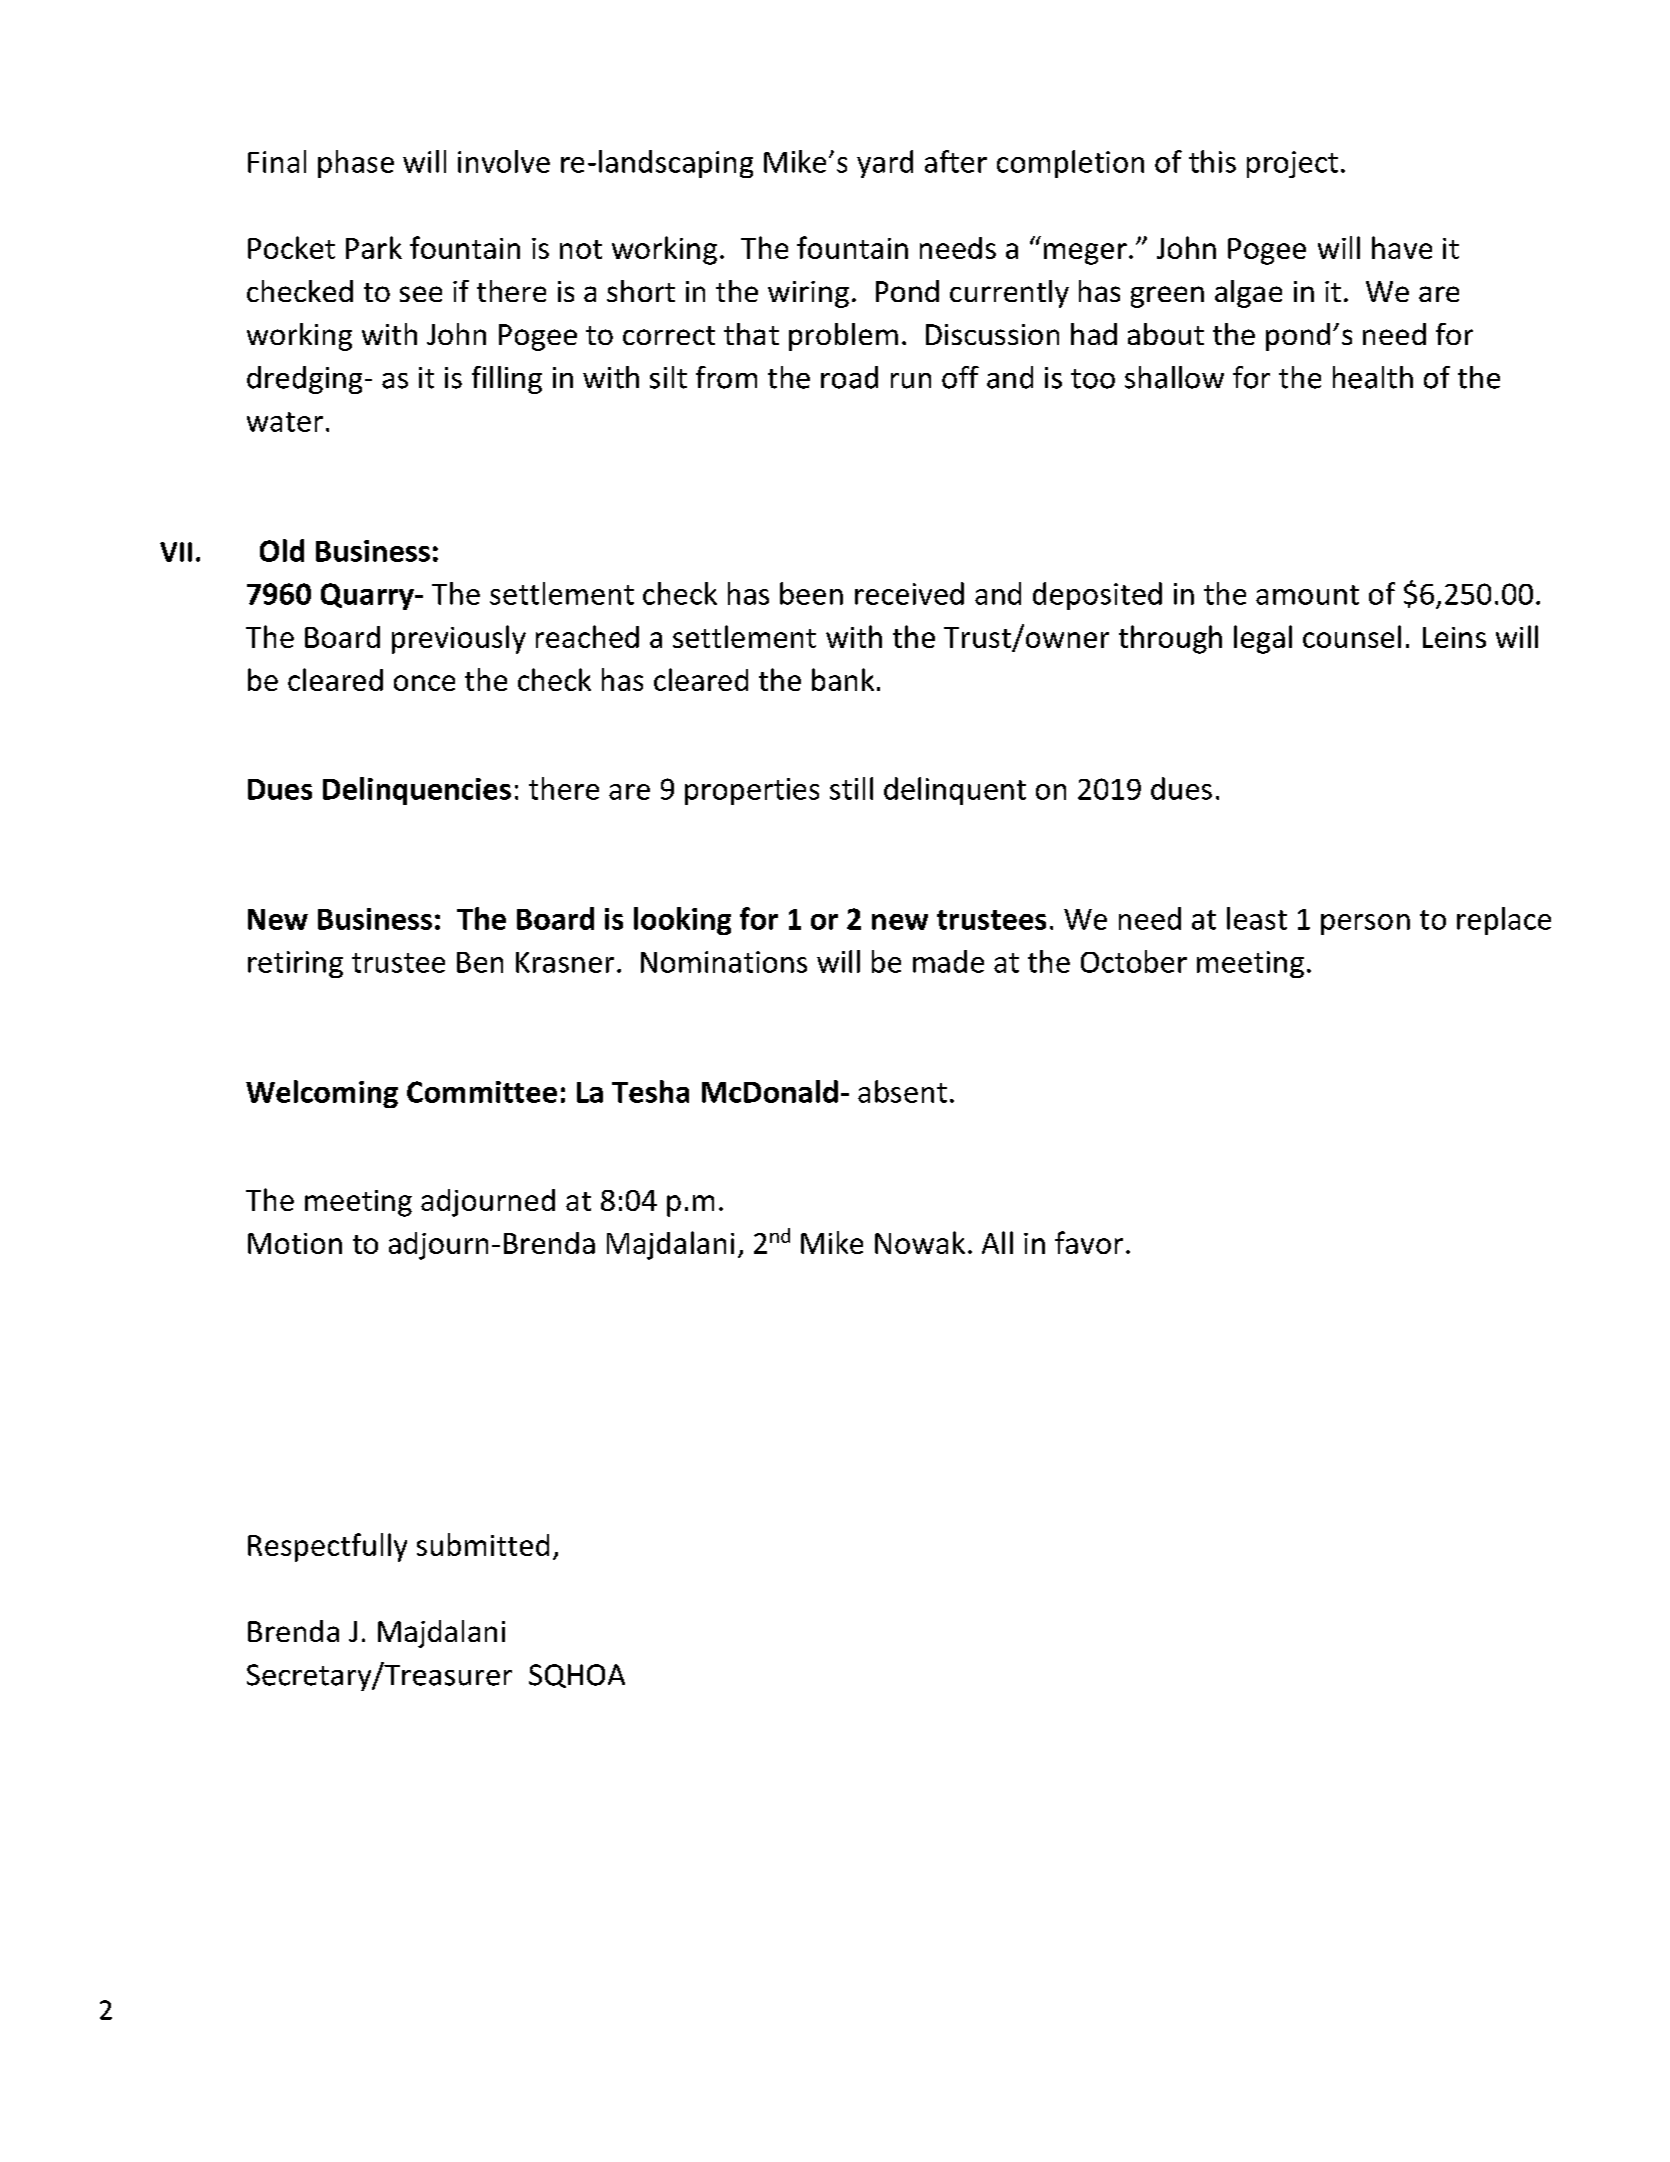  What do you see at coordinates (948, 961) in the screenshot?
I see `made` at bounding box center [948, 961].
